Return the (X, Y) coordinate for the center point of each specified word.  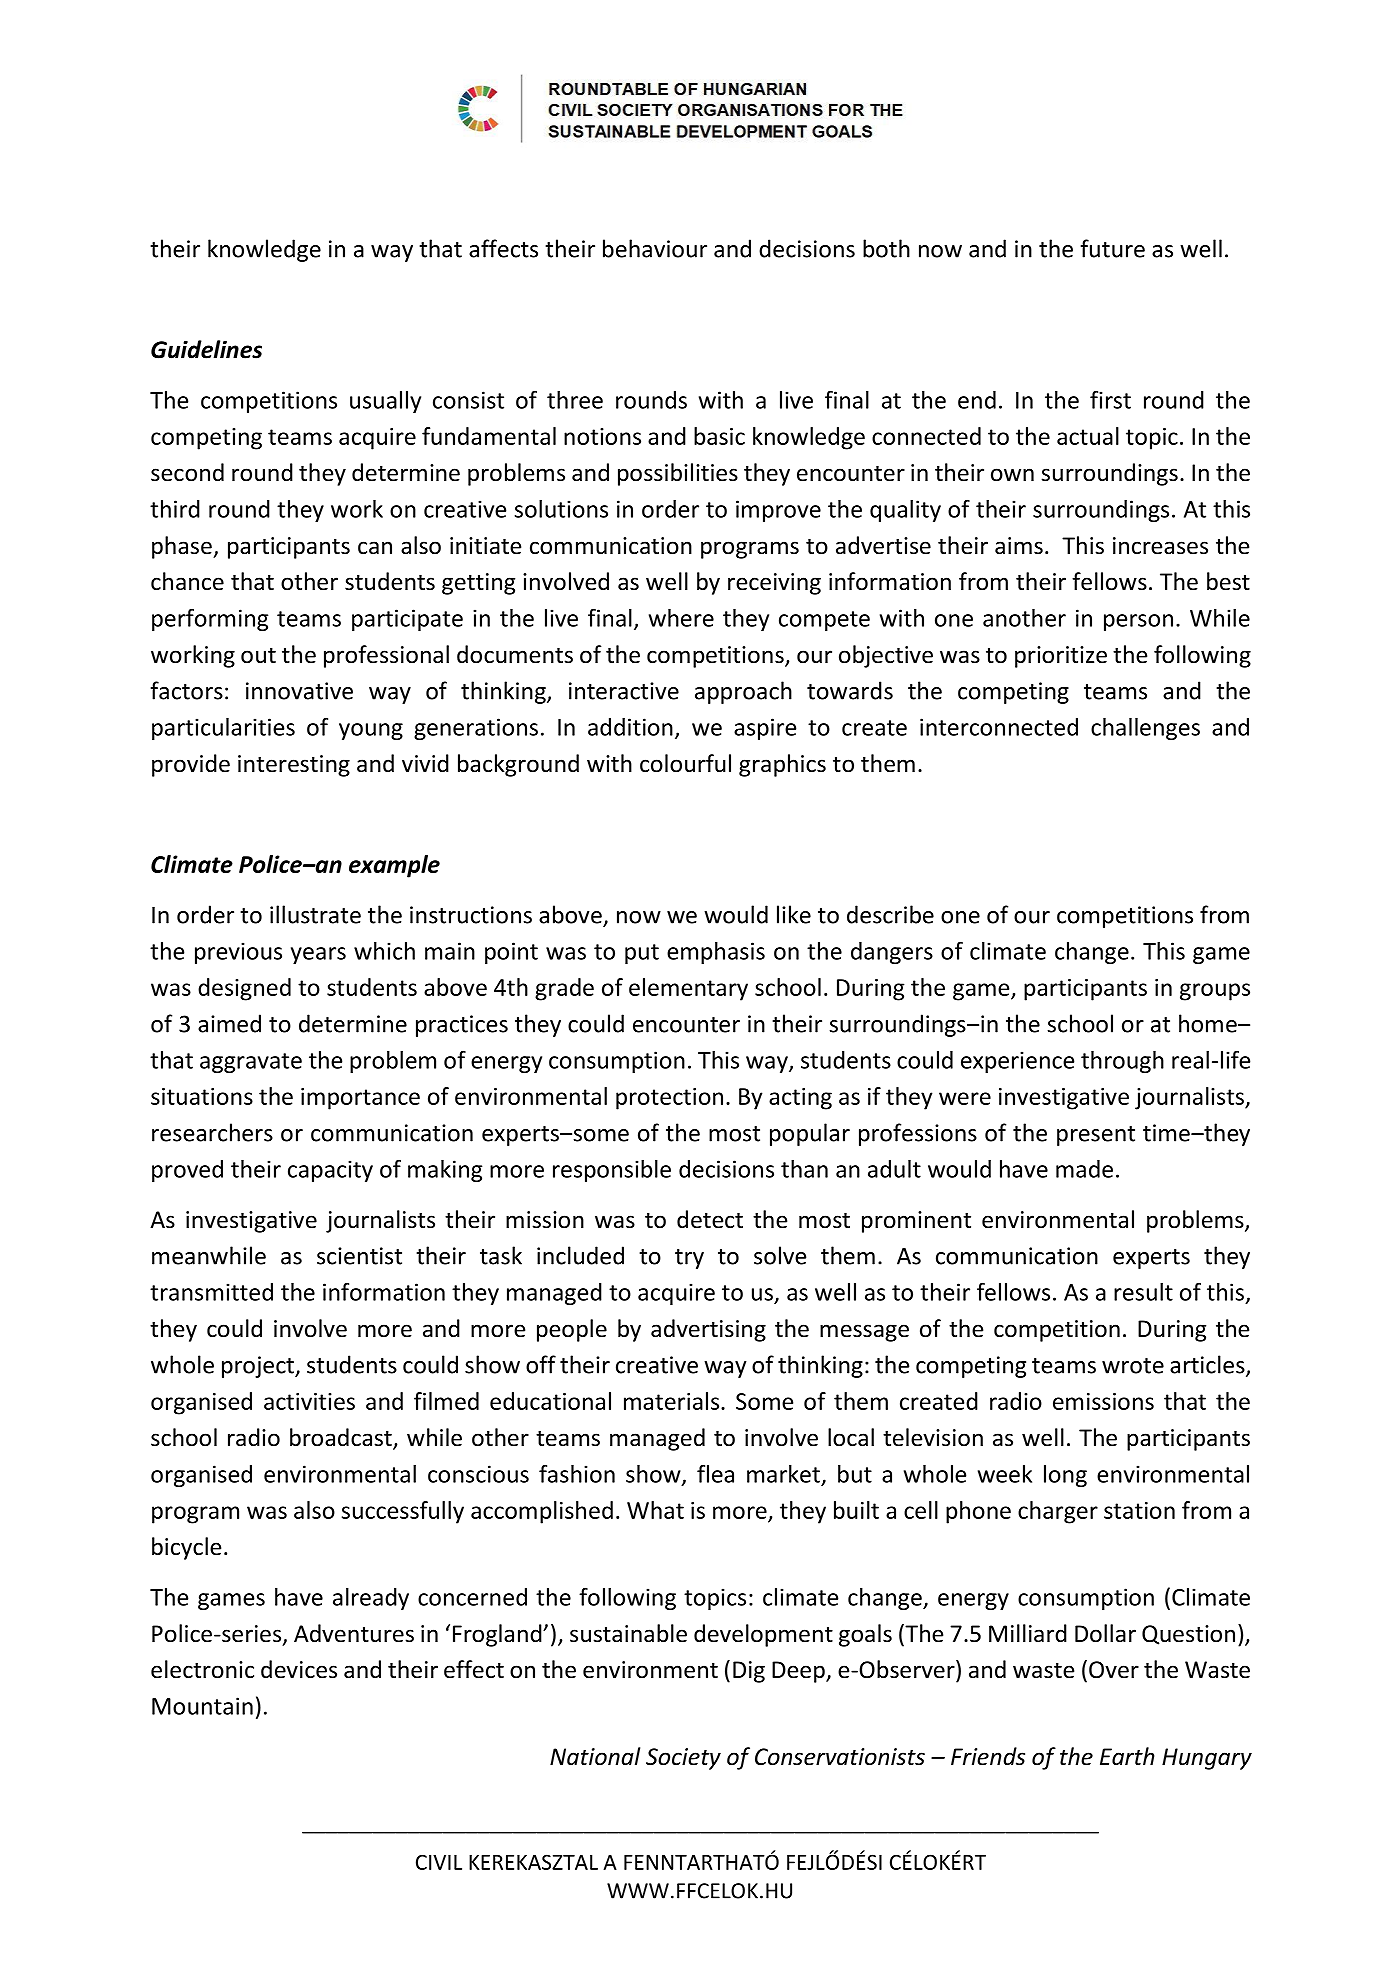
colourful (685, 763)
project (259, 1367)
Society (683, 1759)
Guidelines (206, 349)
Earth (1127, 1756)
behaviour (655, 248)
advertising (708, 1330)
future (1113, 248)
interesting (294, 766)
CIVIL (439, 1862)
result (1143, 1292)
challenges (1145, 729)
